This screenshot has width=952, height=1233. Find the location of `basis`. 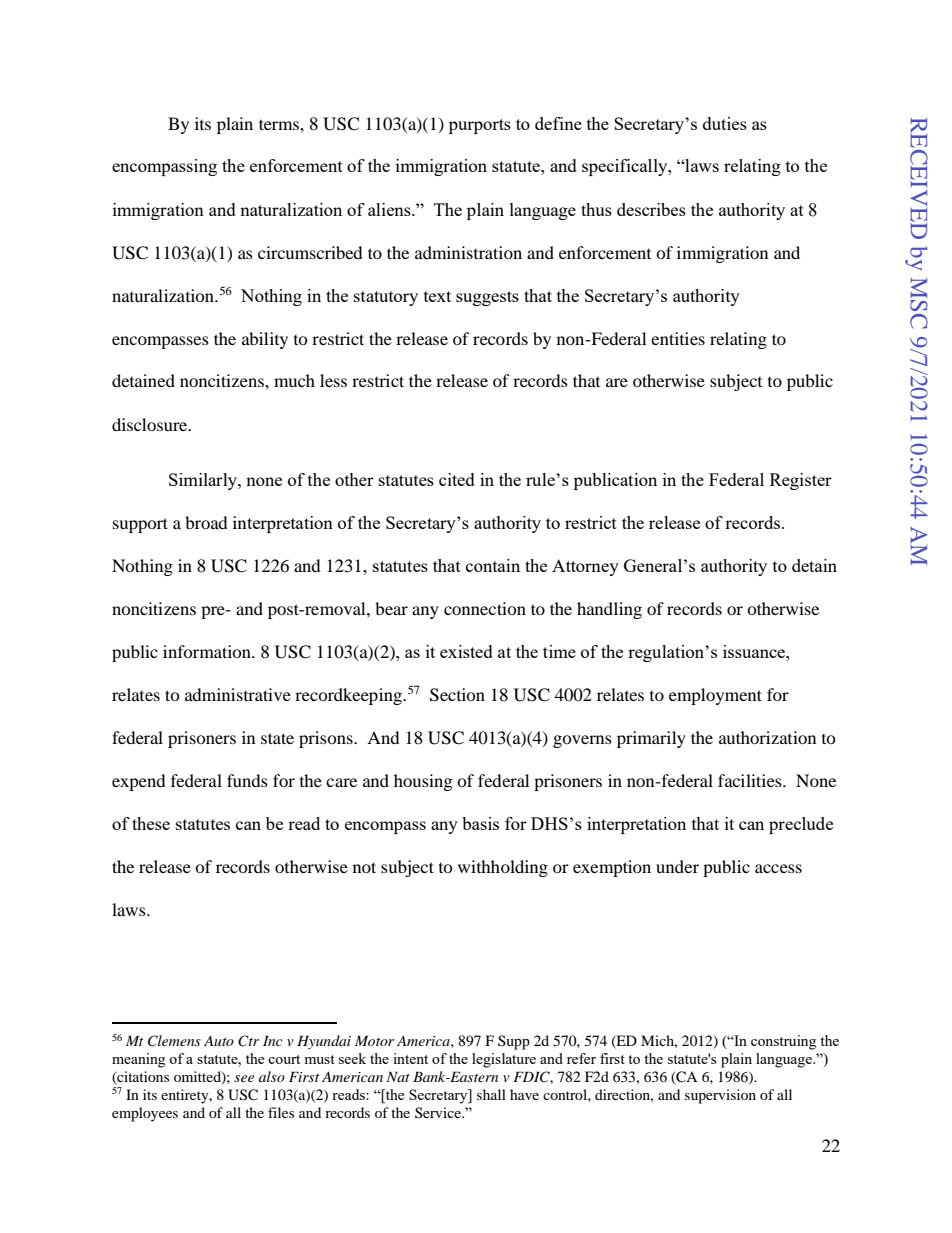

basis is located at coordinates (480, 823).
